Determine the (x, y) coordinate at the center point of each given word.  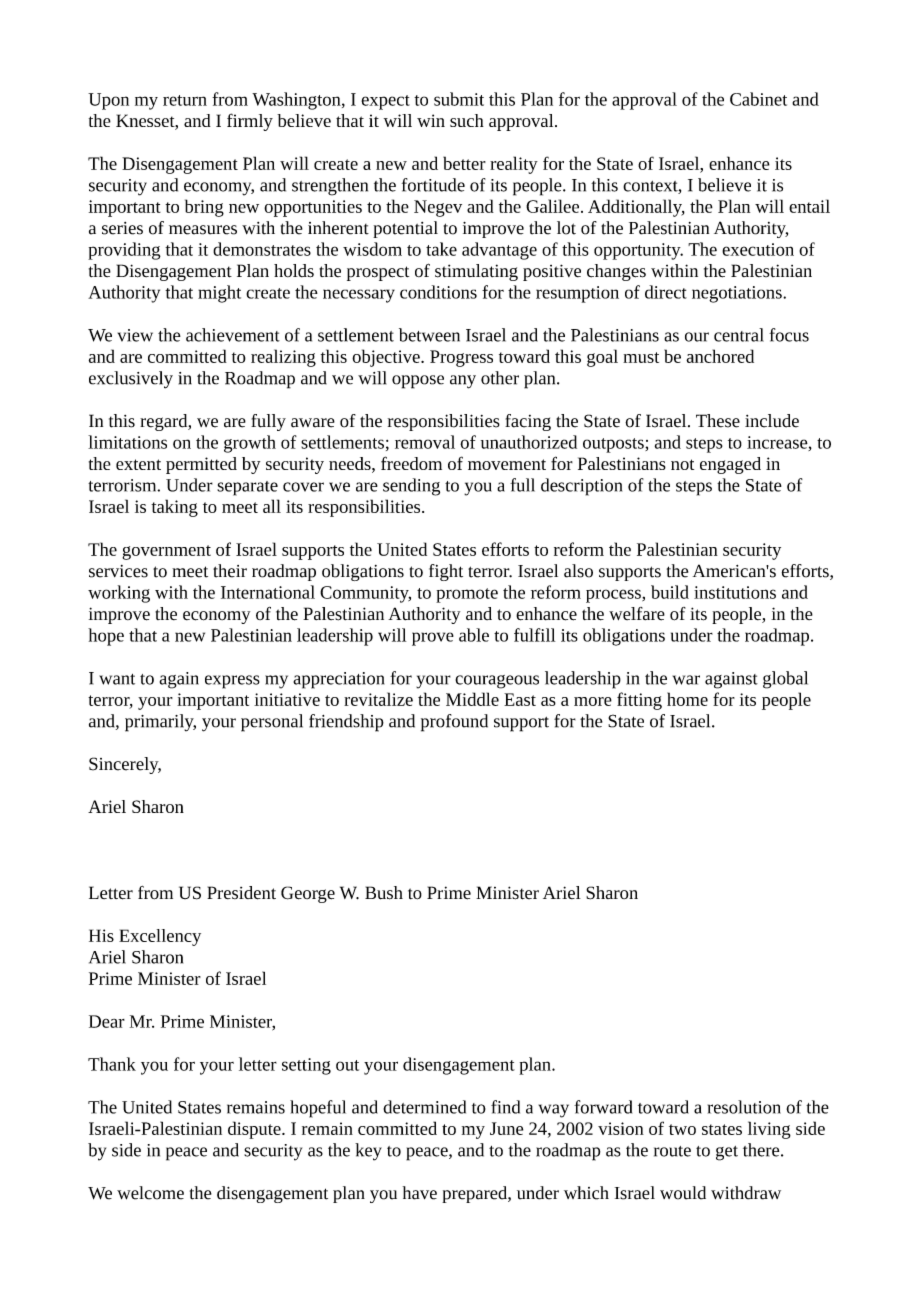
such (467, 120)
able (474, 635)
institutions (735, 592)
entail (809, 206)
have (420, 1193)
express (232, 682)
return (185, 100)
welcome (150, 1193)
